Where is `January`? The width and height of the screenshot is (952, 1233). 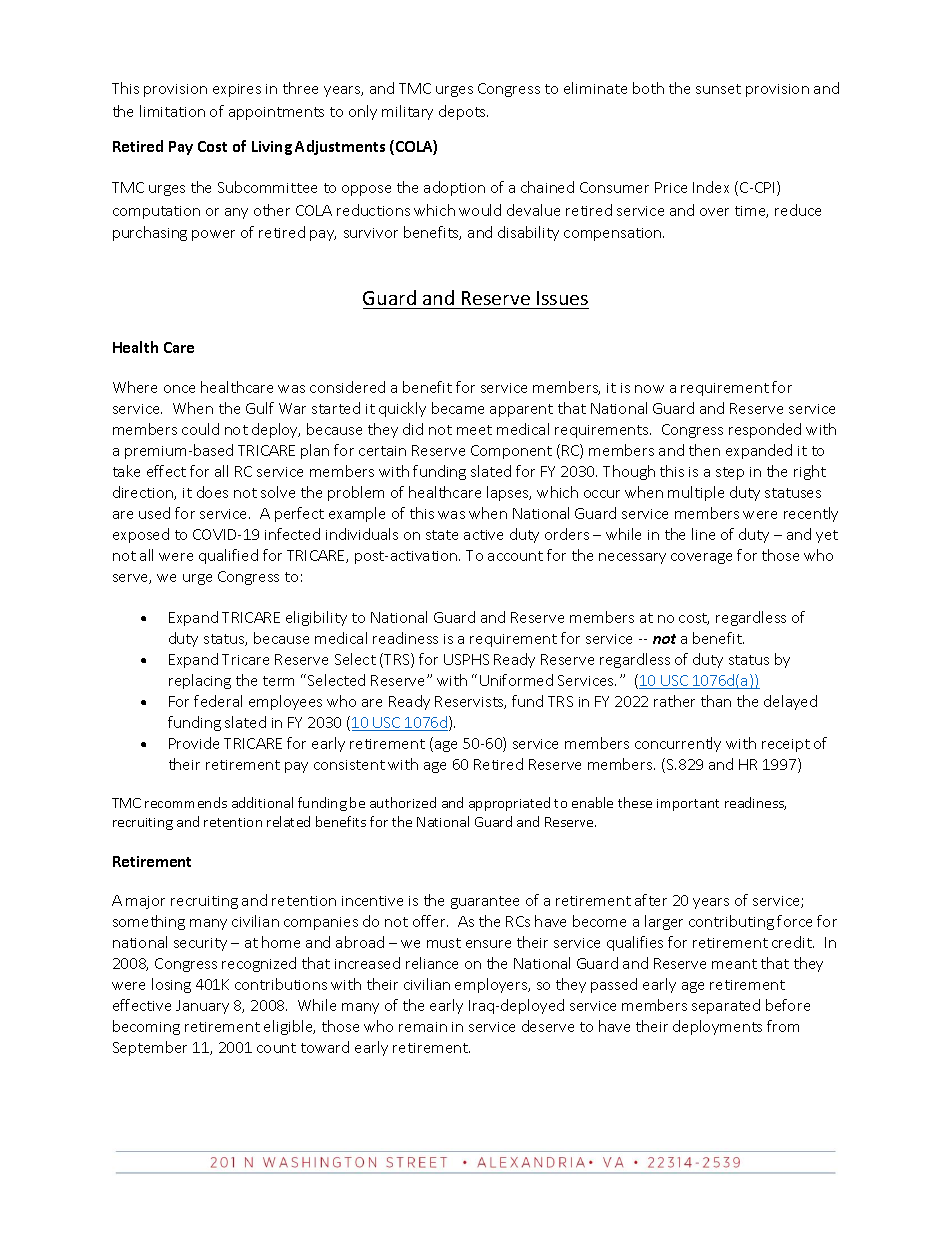
January is located at coordinates (202, 1007).
